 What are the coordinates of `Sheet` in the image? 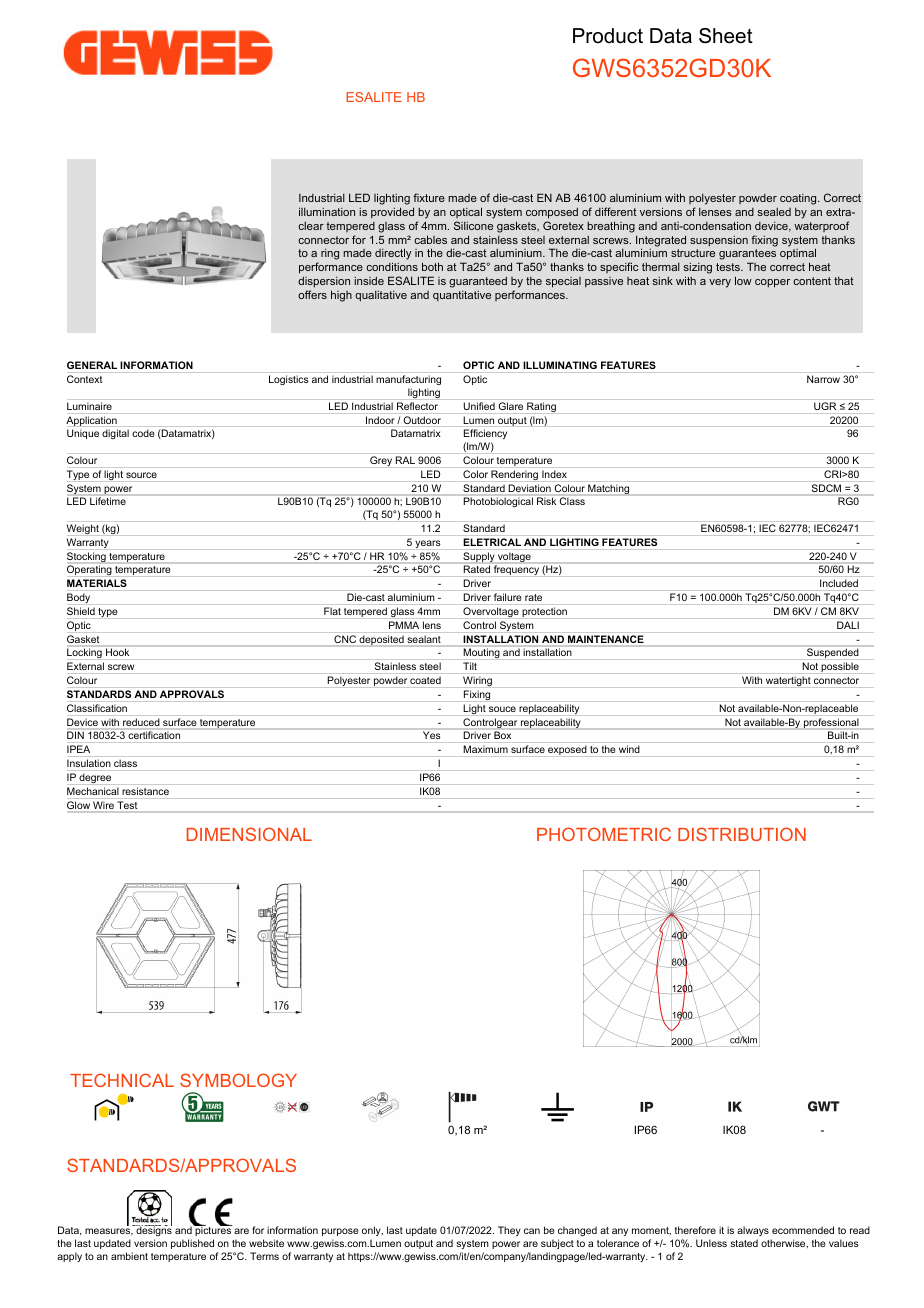 It's located at (726, 36).
